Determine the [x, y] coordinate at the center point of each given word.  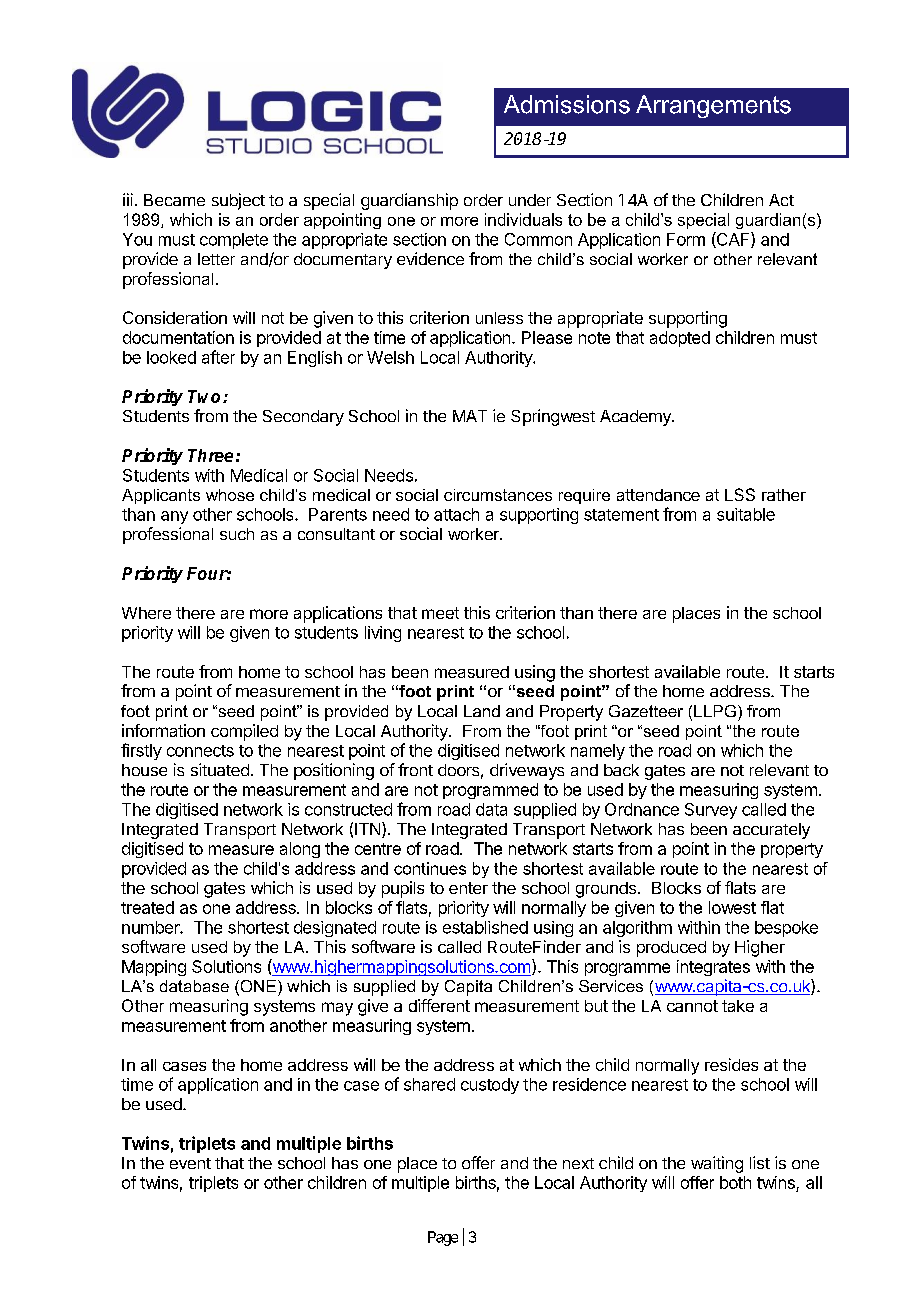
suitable [746, 514]
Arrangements [713, 106]
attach [456, 514]
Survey [711, 811]
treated [147, 907]
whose [230, 495]
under [530, 200]
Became [174, 200]
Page [443, 1238]
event [190, 1163]
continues [430, 868]
